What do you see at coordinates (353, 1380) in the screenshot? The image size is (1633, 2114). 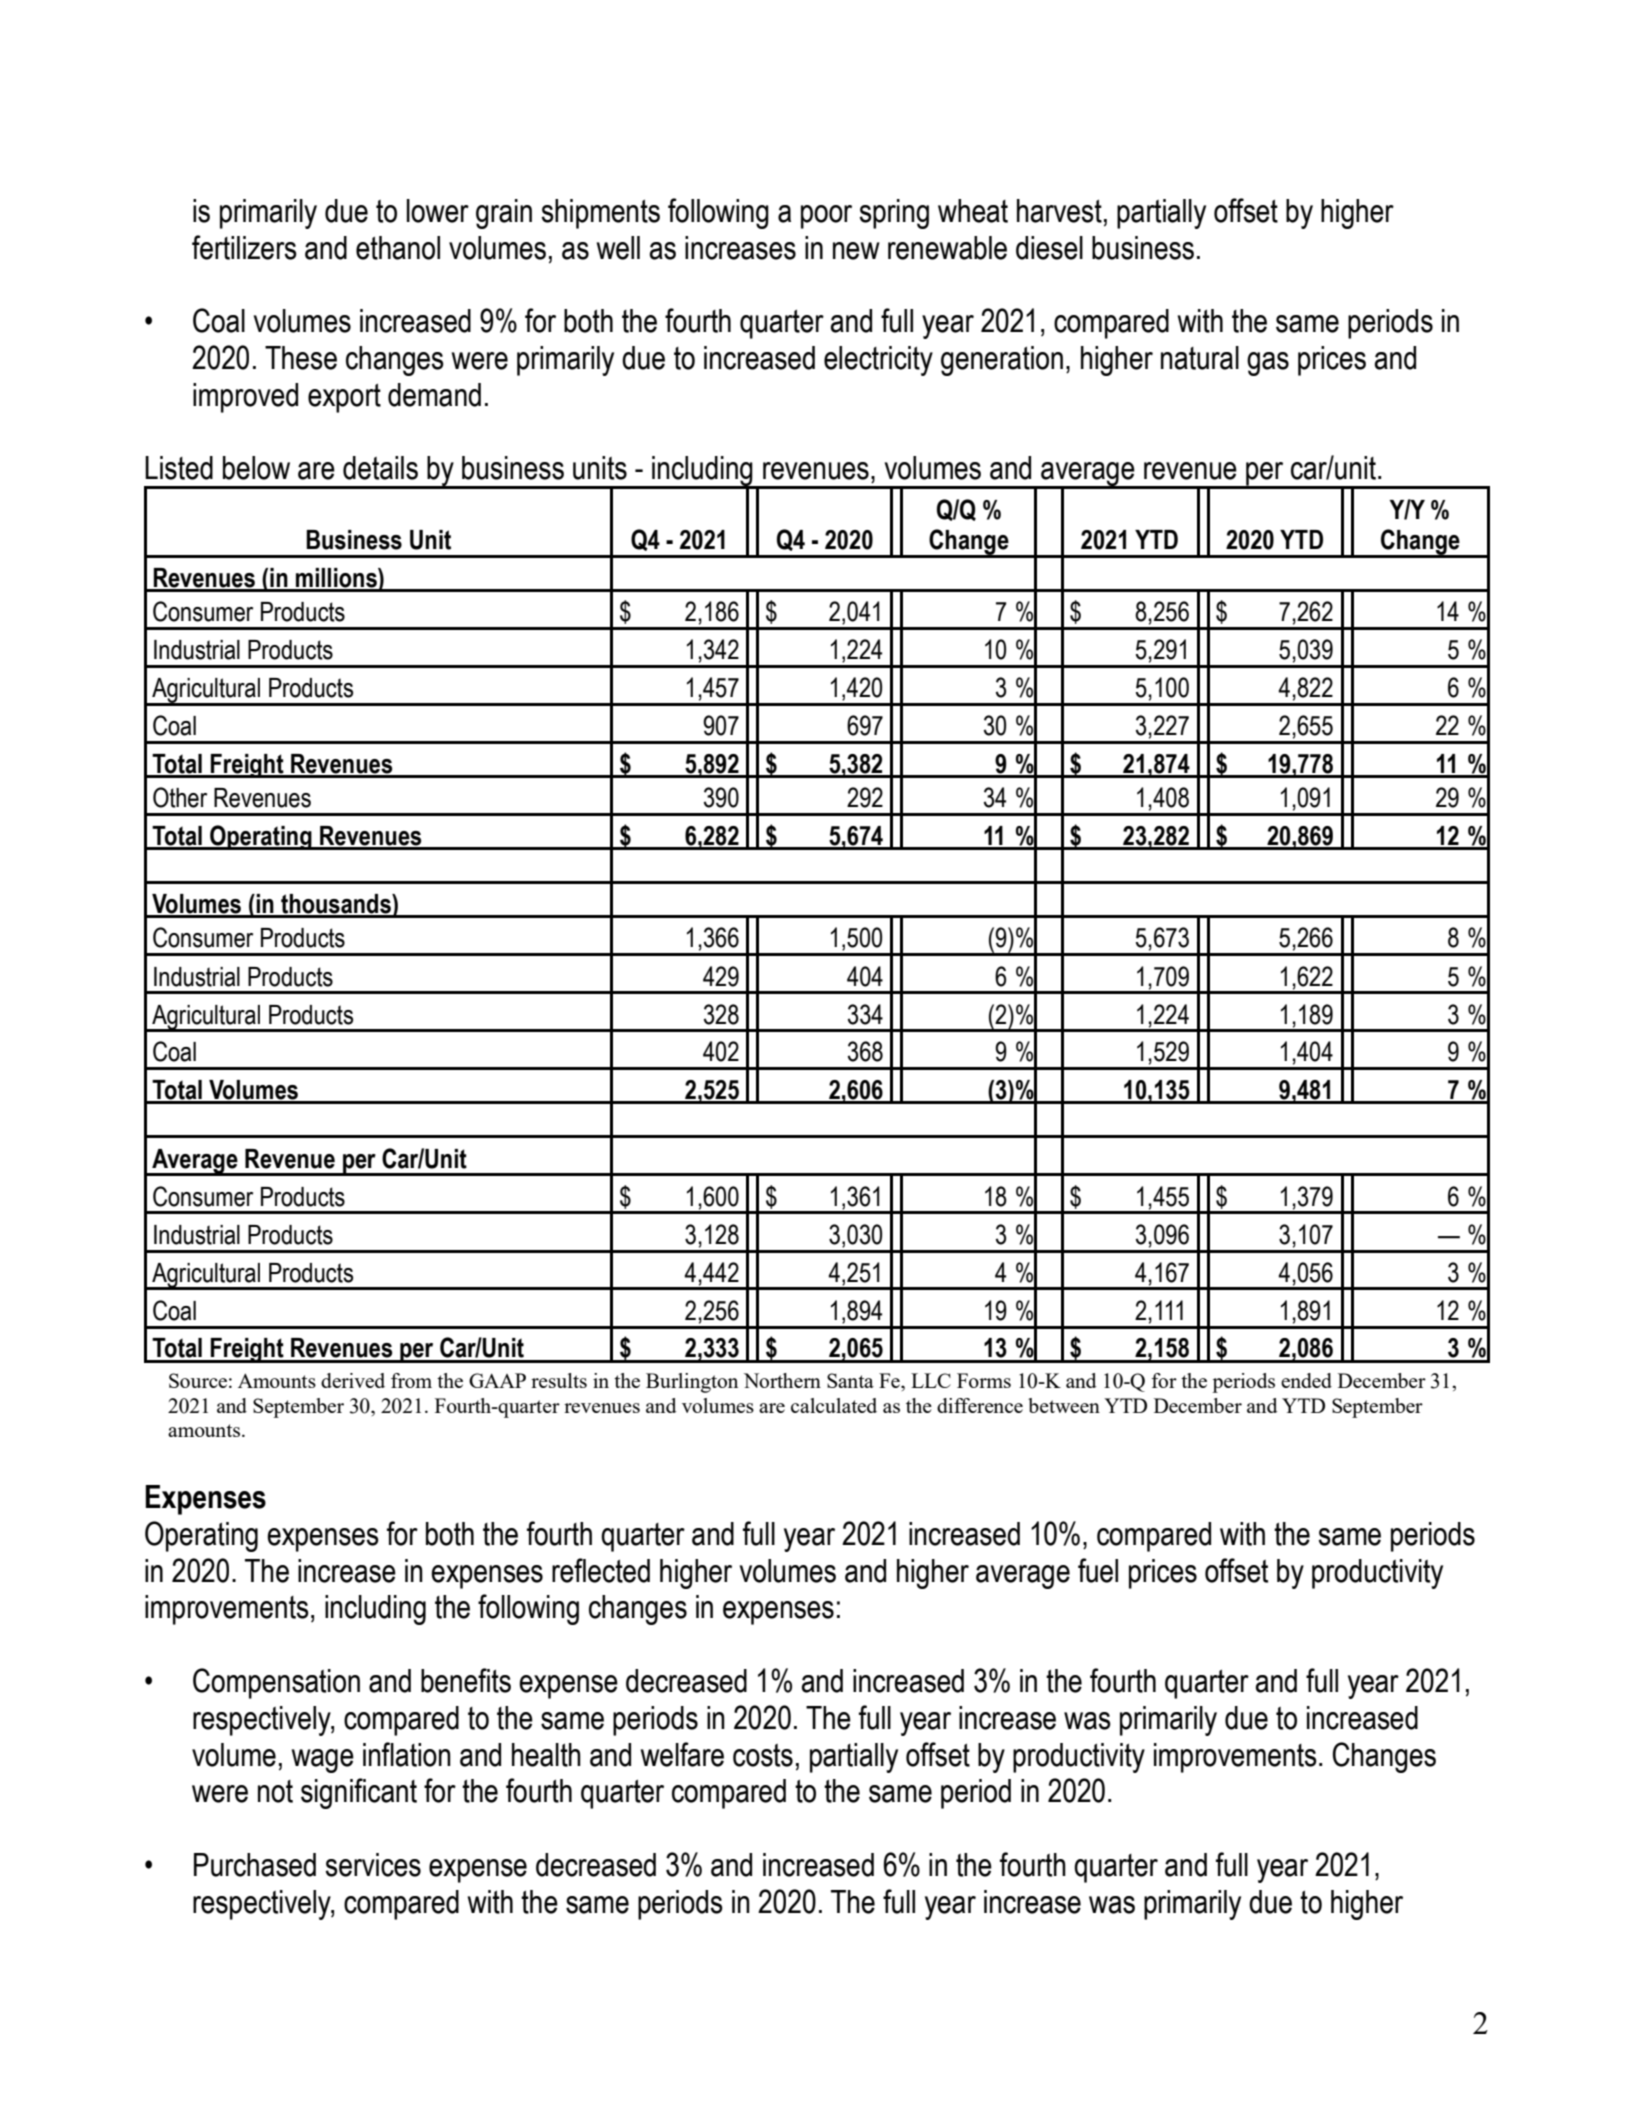 I see `derived` at bounding box center [353, 1380].
